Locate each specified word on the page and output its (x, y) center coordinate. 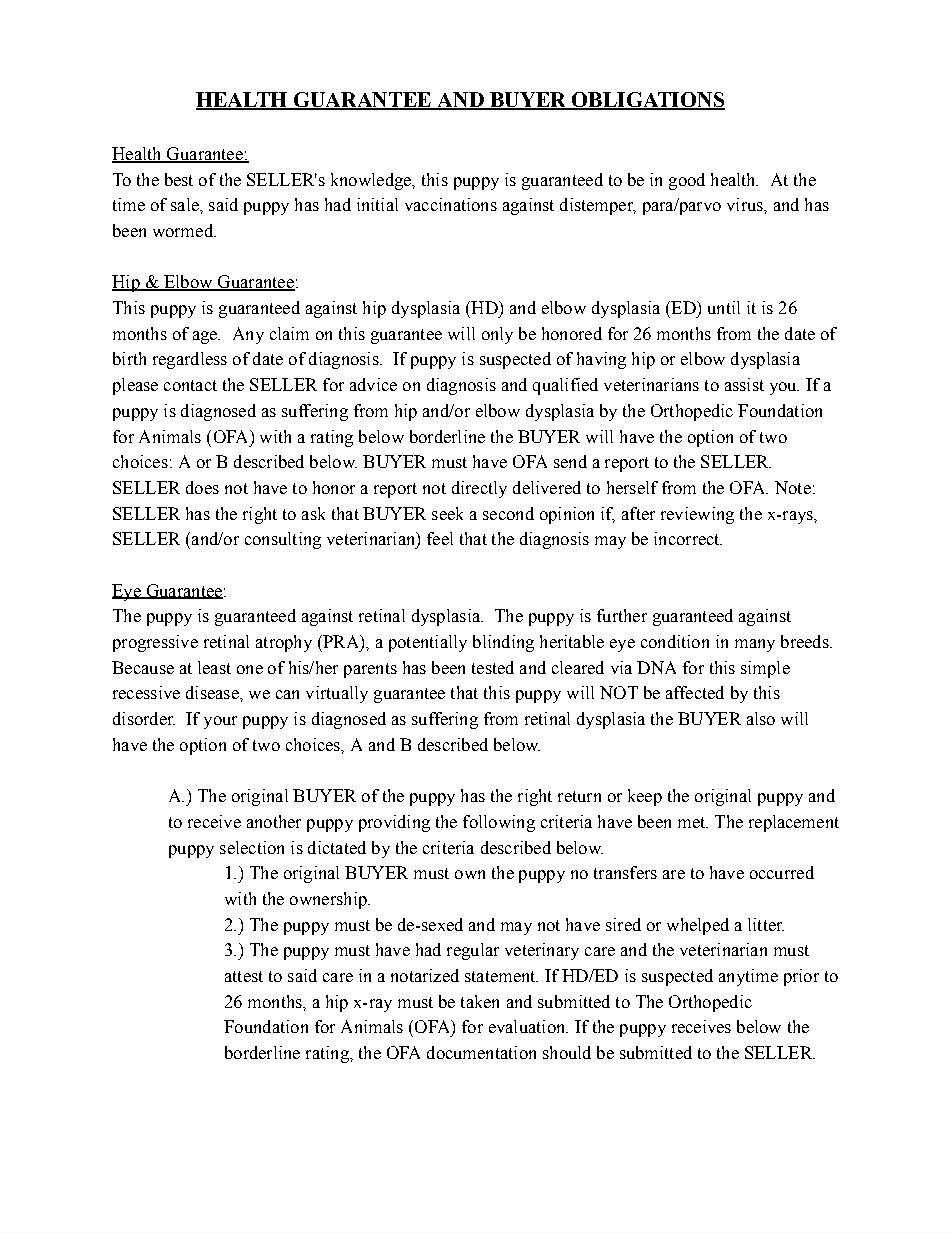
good (687, 181)
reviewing (697, 515)
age (206, 337)
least (214, 667)
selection (252, 847)
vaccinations (451, 204)
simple (765, 669)
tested (493, 667)
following (499, 823)
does (202, 487)
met (692, 822)
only (497, 335)
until (724, 307)
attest (244, 976)
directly (479, 489)
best (179, 179)
